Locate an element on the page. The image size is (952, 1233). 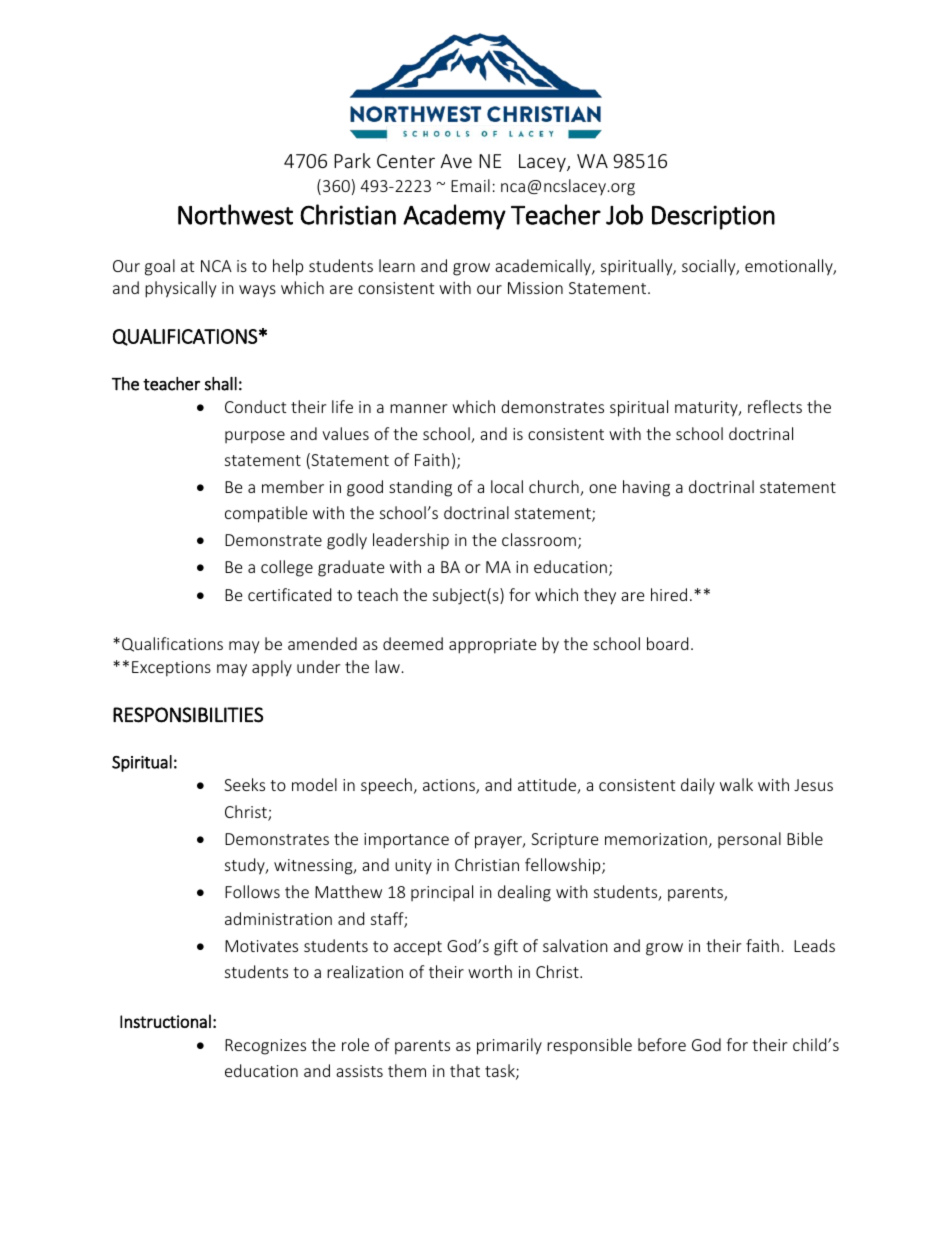
Recognizes is located at coordinates (265, 1047).
